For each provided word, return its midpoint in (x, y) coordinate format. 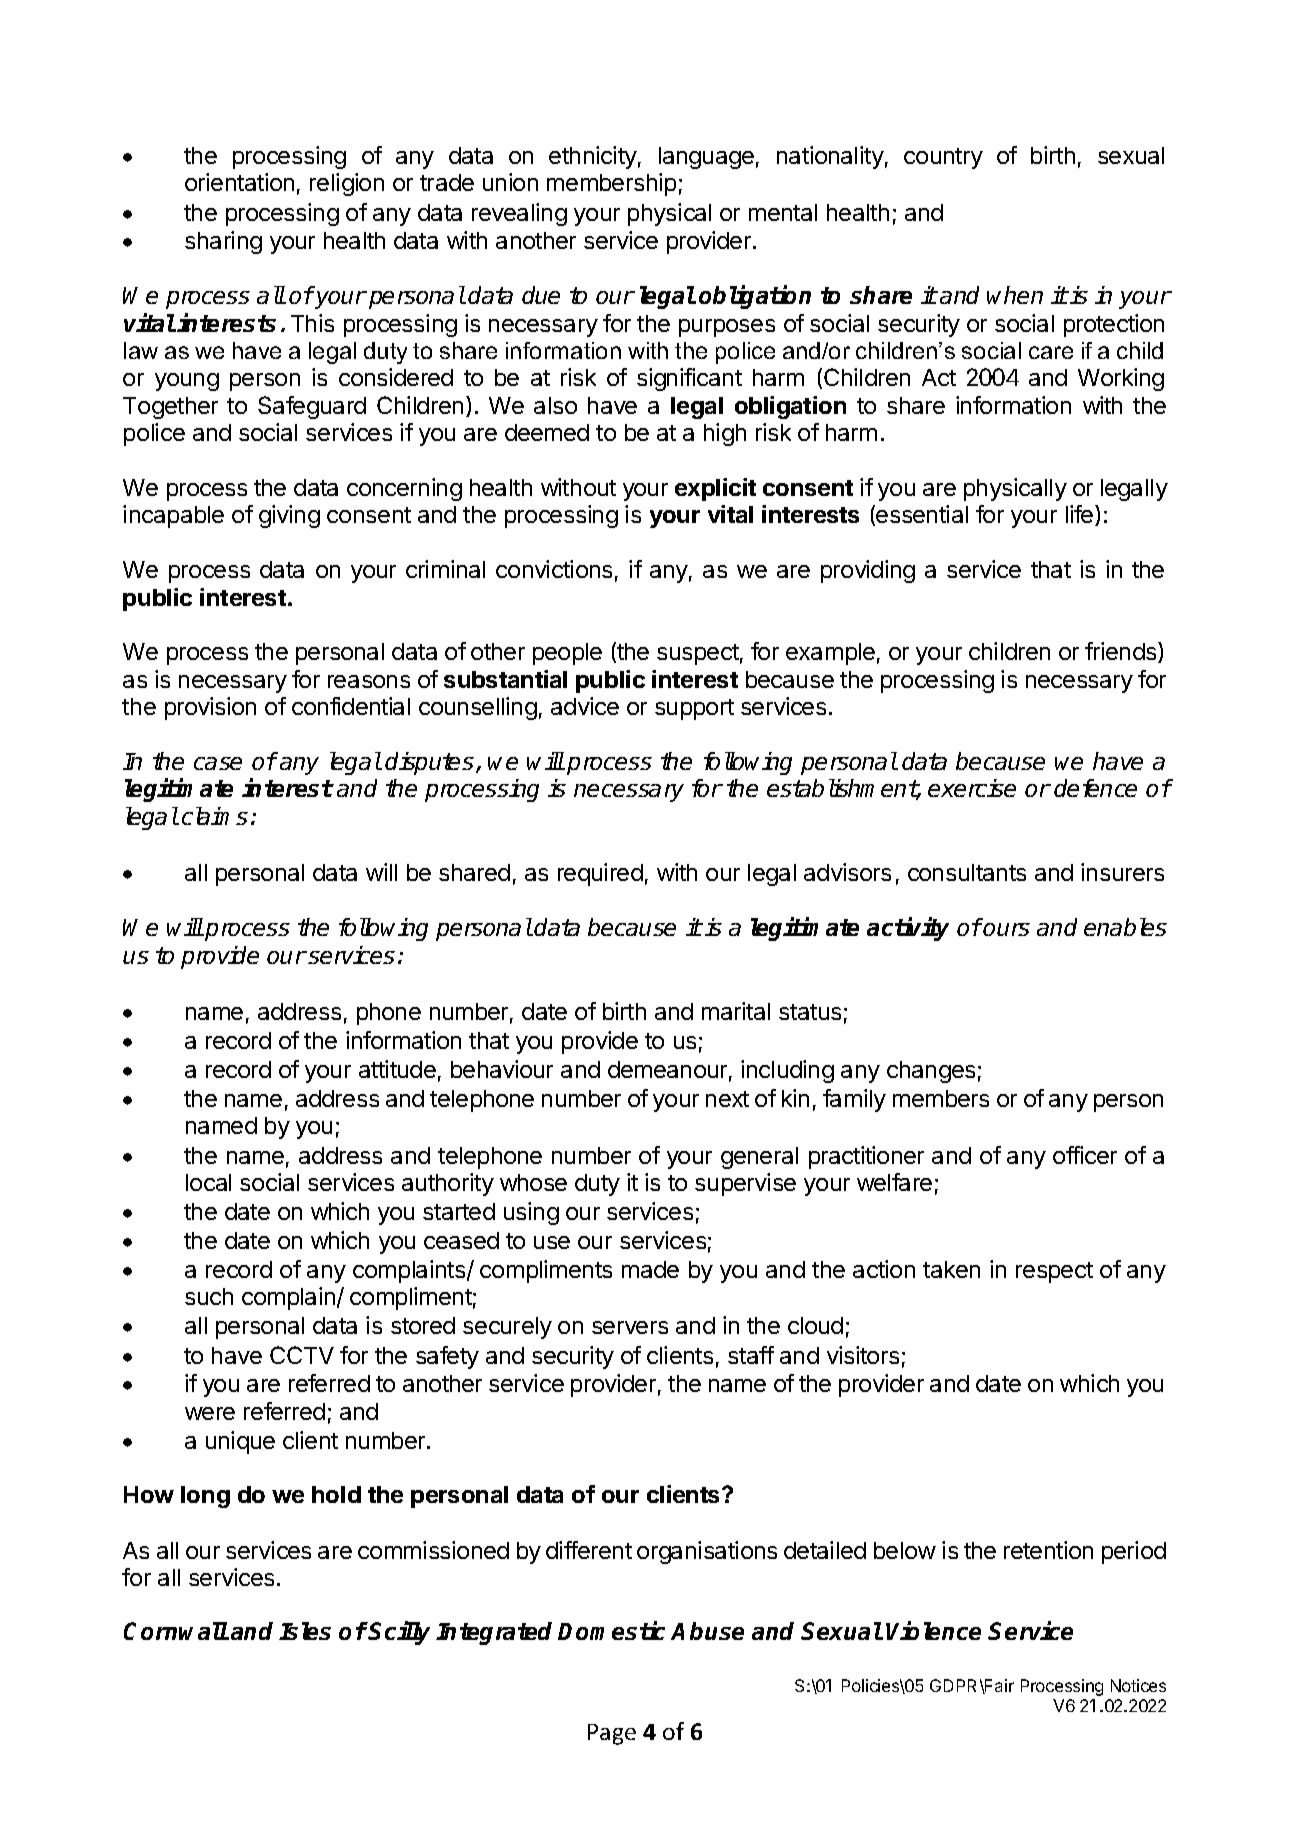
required (600, 874)
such (209, 1296)
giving (289, 516)
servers (630, 1327)
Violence (933, 1630)
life (1081, 515)
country (943, 158)
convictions (554, 569)
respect (1054, 1272)
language (706, 158)
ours (1006, 929)
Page (612, 1734)
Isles (305, 1631)
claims (215, 816)
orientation (239, 182)
